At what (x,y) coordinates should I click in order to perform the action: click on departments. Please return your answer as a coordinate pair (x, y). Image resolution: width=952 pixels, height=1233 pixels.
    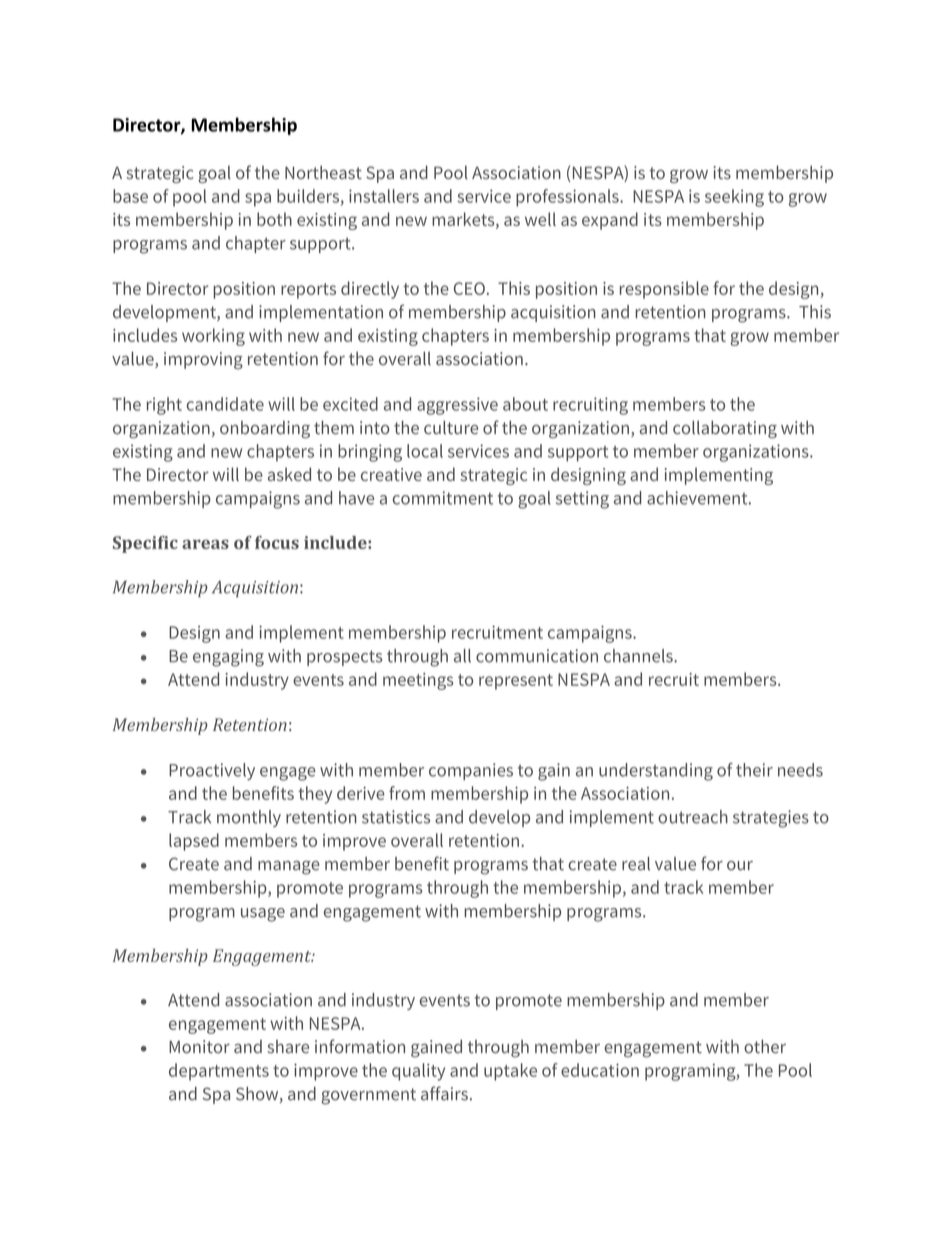
    Looking at the image, I should click on (219, 1072).
